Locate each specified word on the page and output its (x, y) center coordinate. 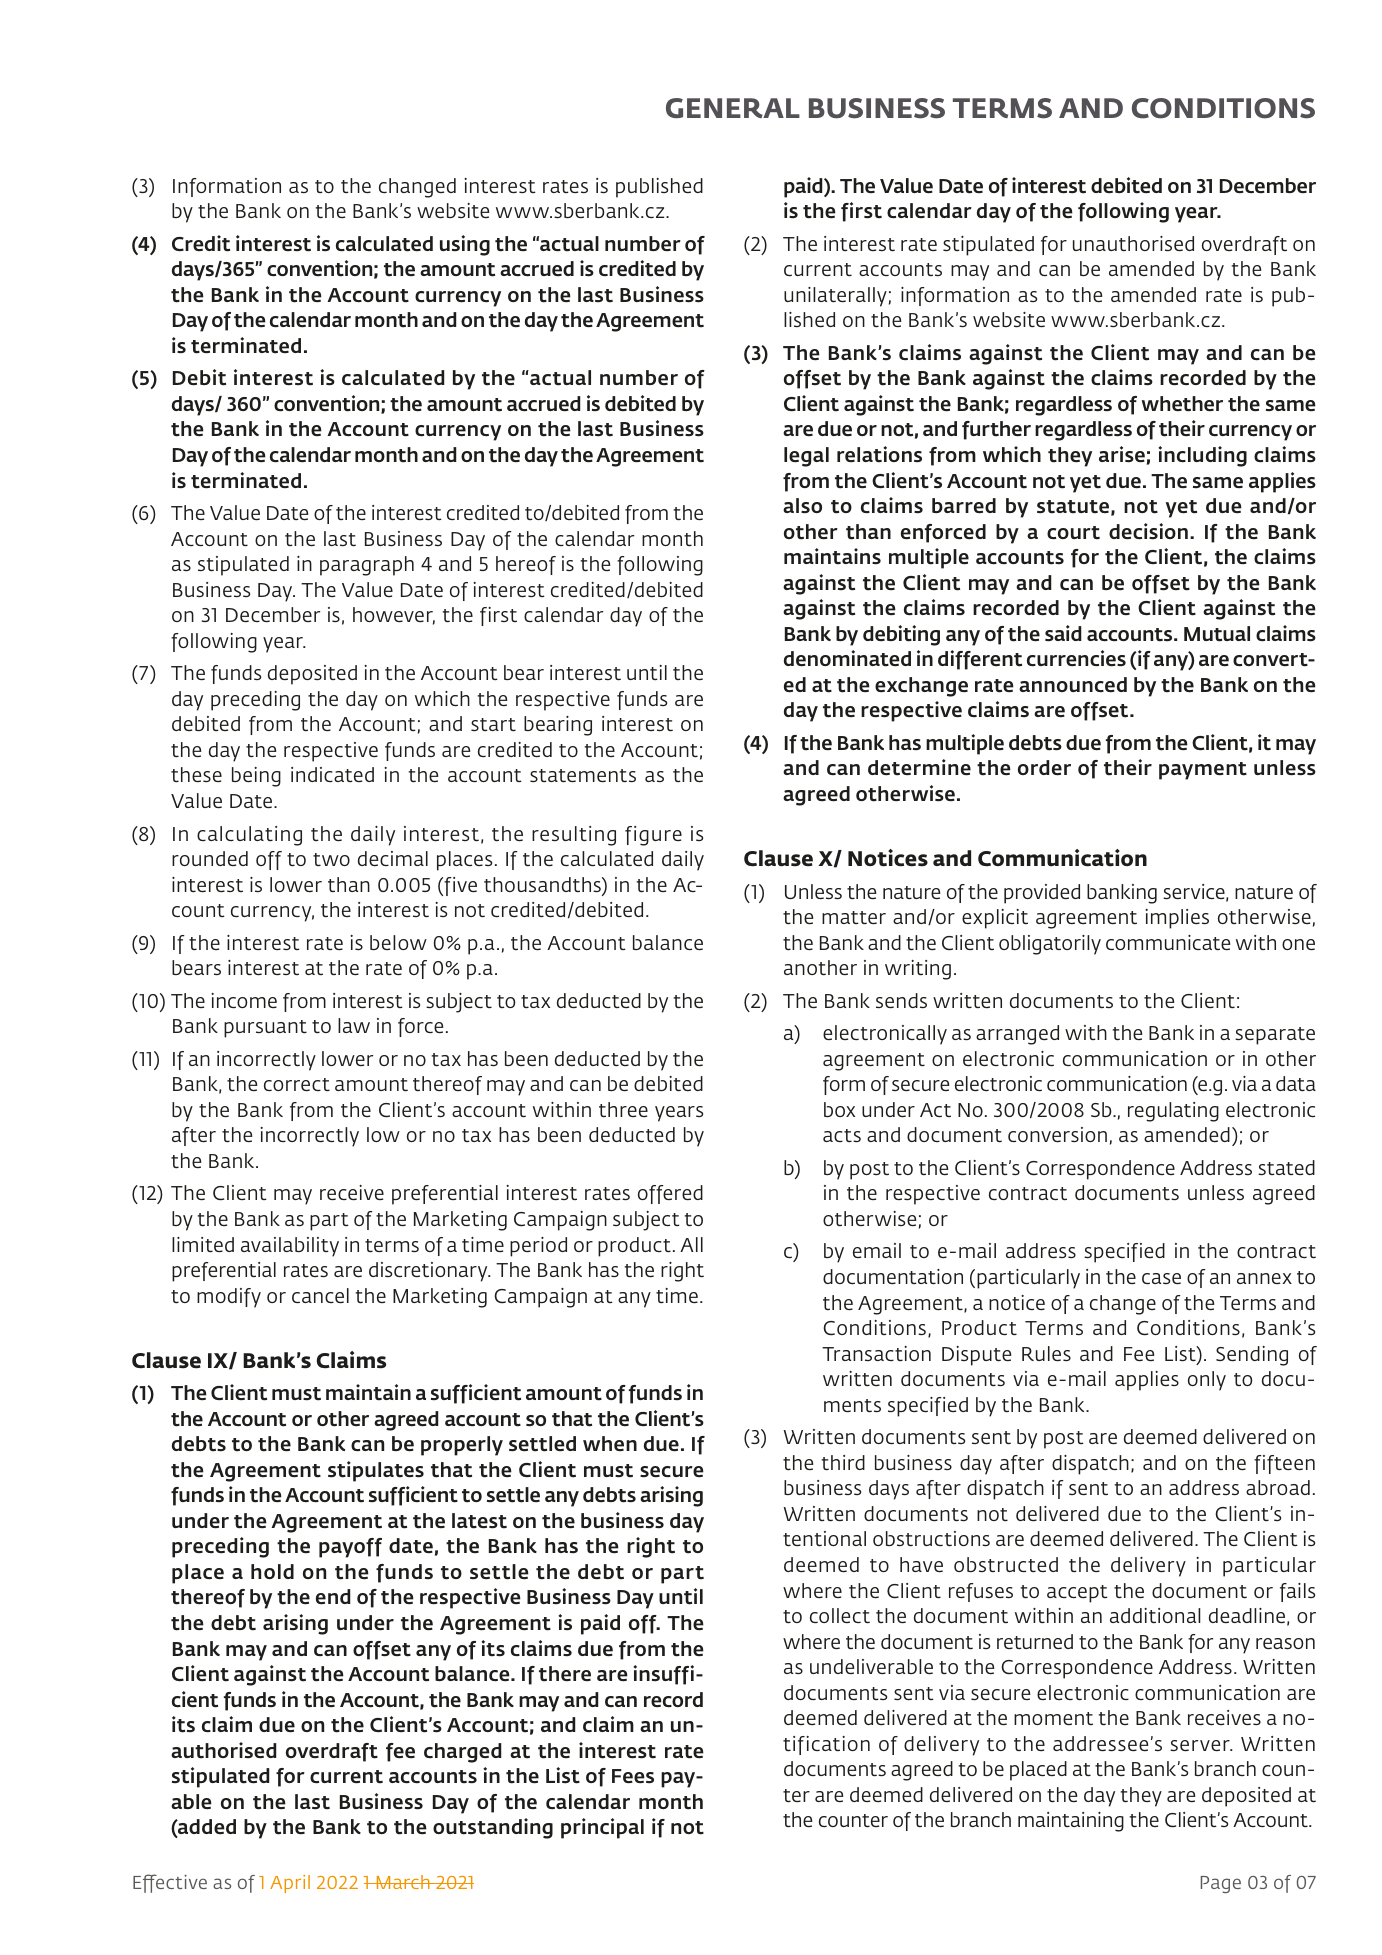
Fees (633, 1776)
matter (854, 917)
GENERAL (733, 108)
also (802, 505)
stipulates (376, 1471)
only (1207, 1381)
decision (1148, 531)
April (290, 1884)
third (843, 1462)
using (465, 245)
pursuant (265, 1029)
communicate (1168, 942)
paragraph (367, 566)
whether (1182, 404)
